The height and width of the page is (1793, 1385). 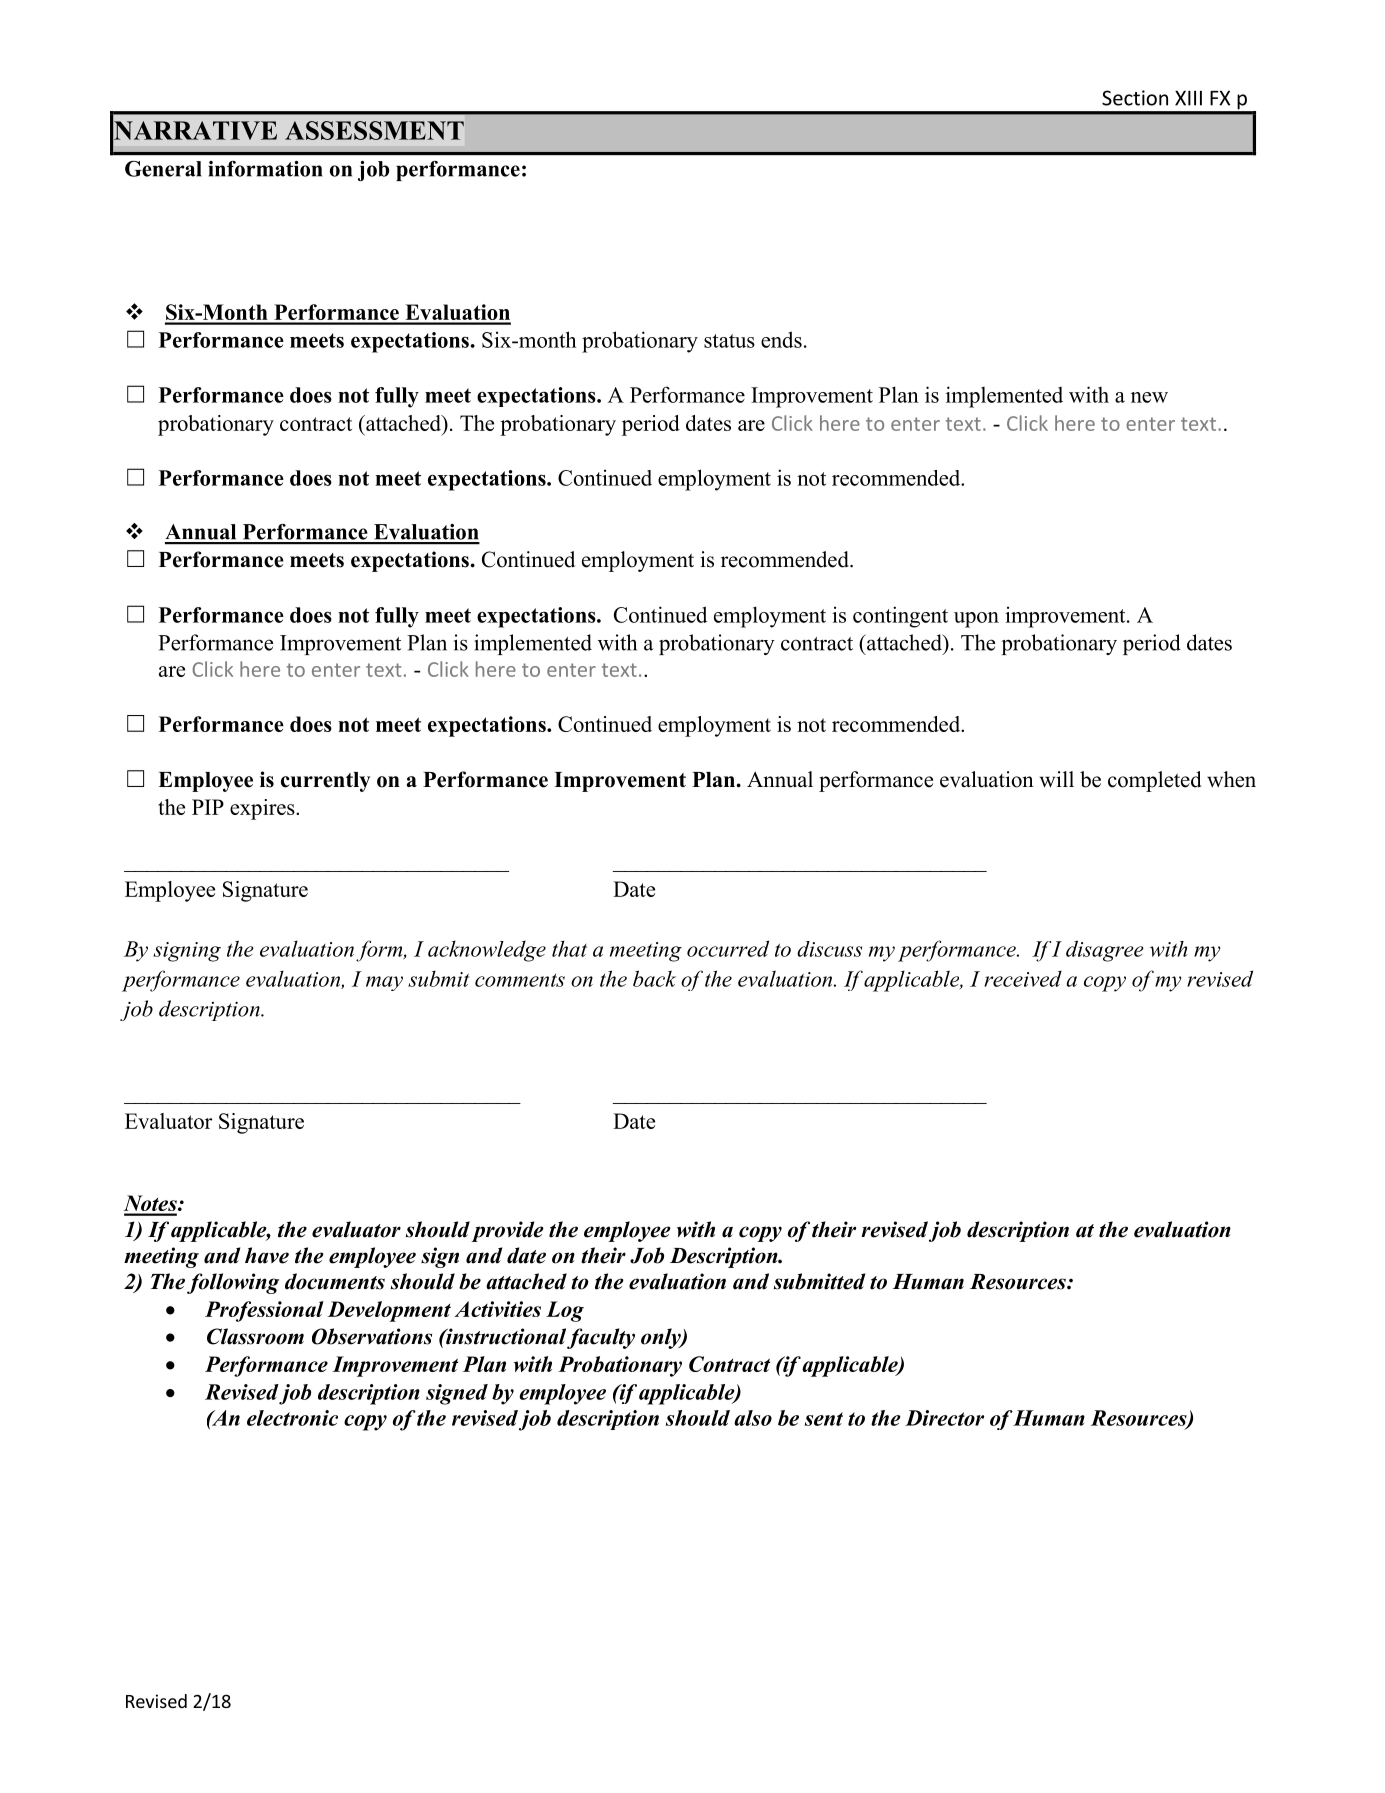 I want to click on received, so click(x=1023, y=979).
